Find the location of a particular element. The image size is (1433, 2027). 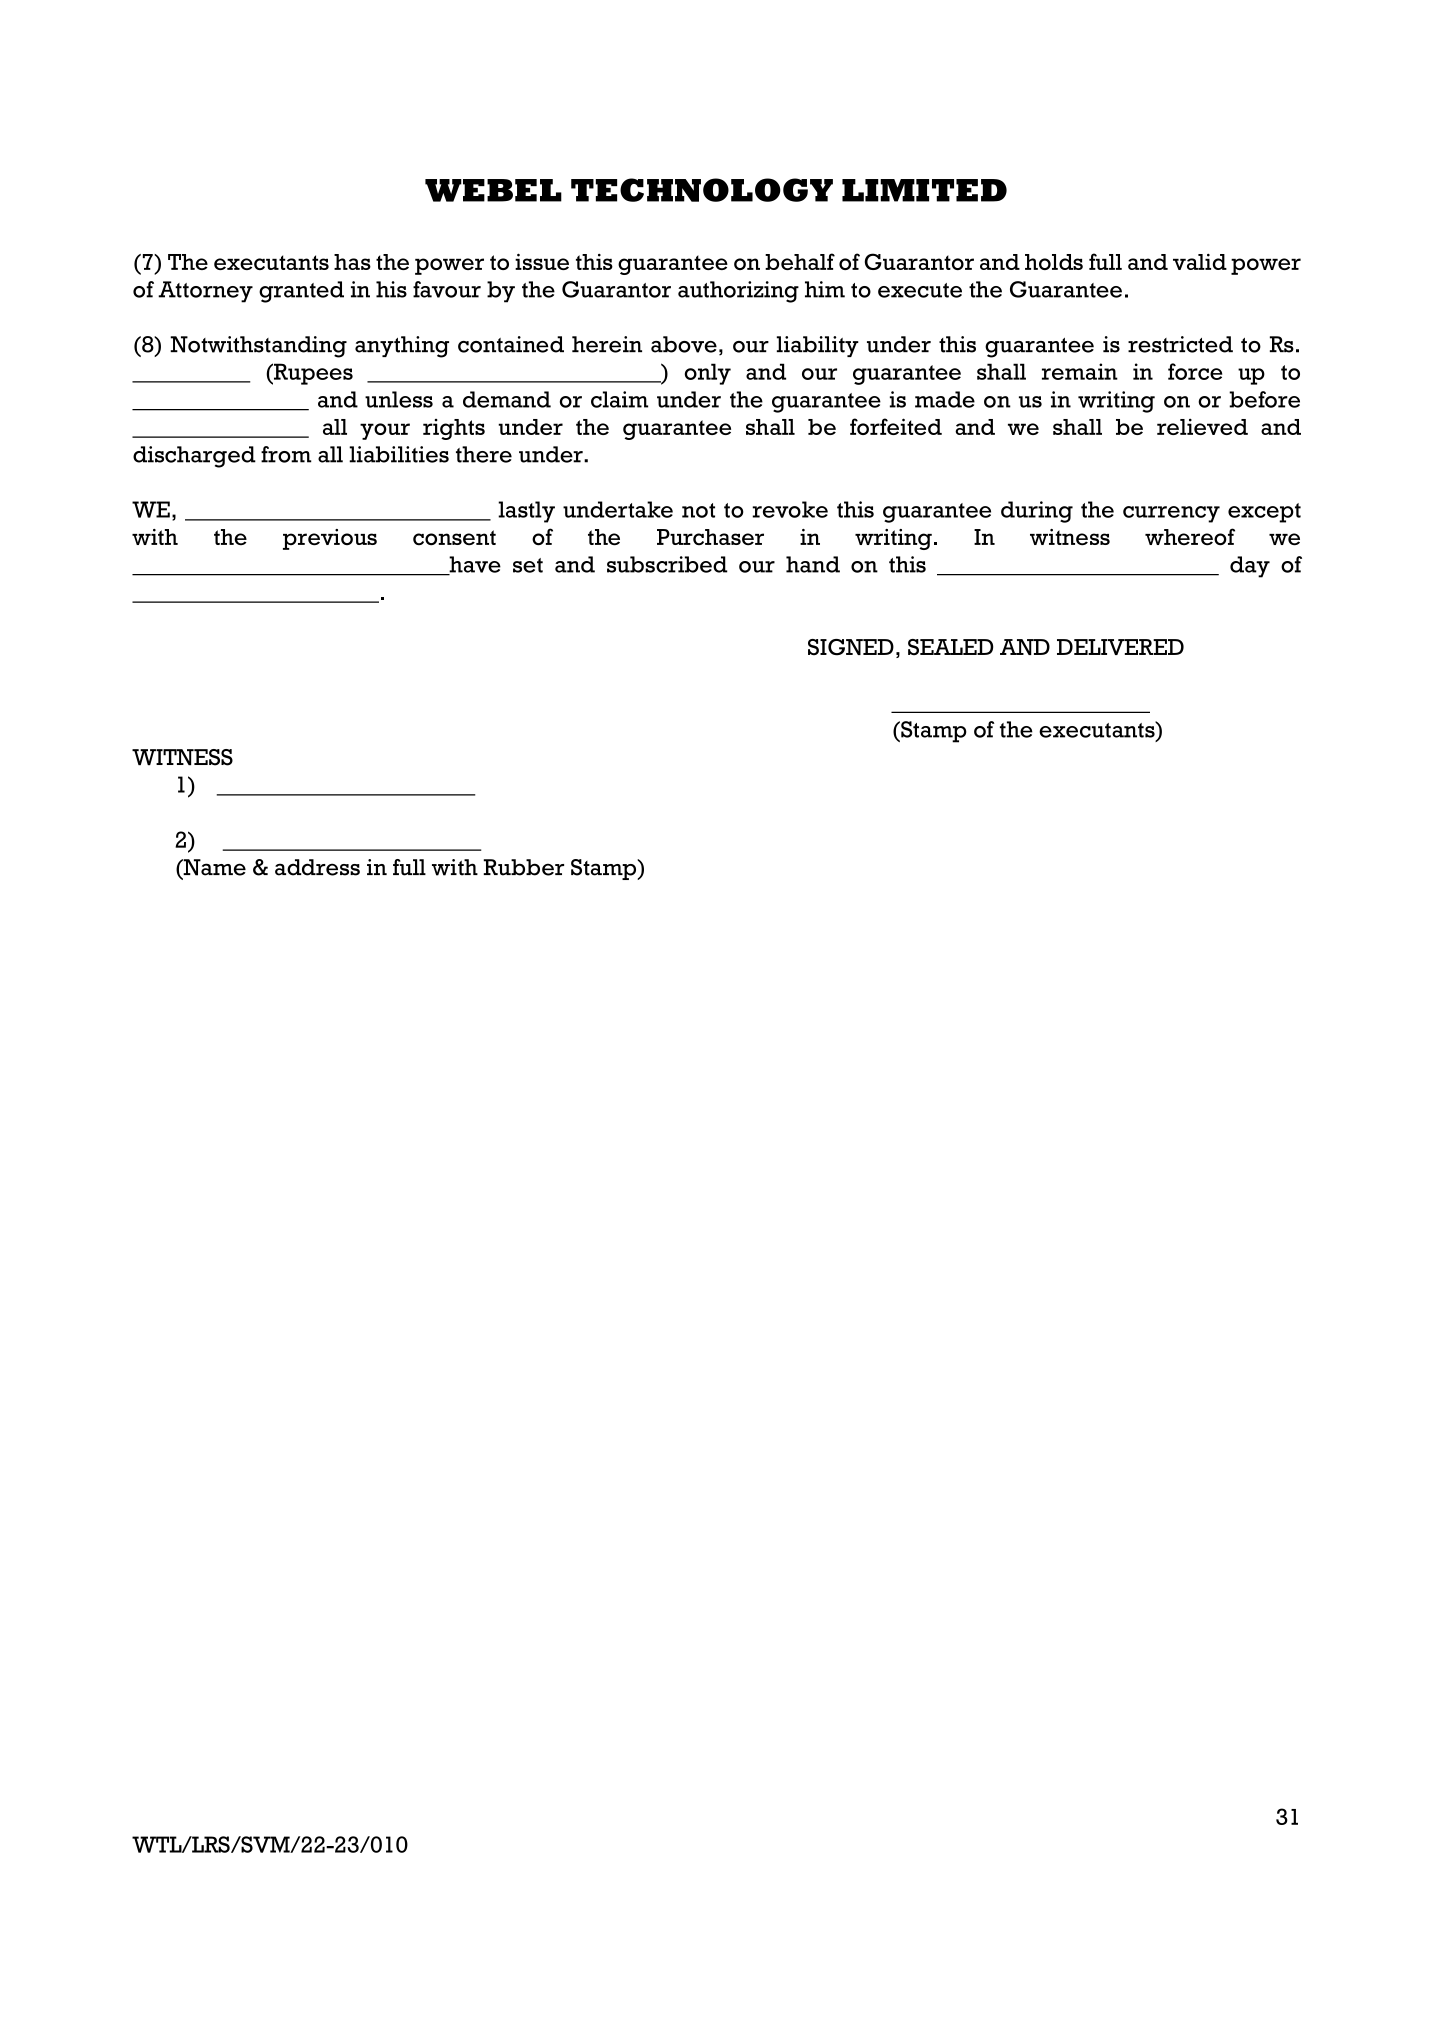

TECHNOLOGY is located at coordinates (702, 190).
